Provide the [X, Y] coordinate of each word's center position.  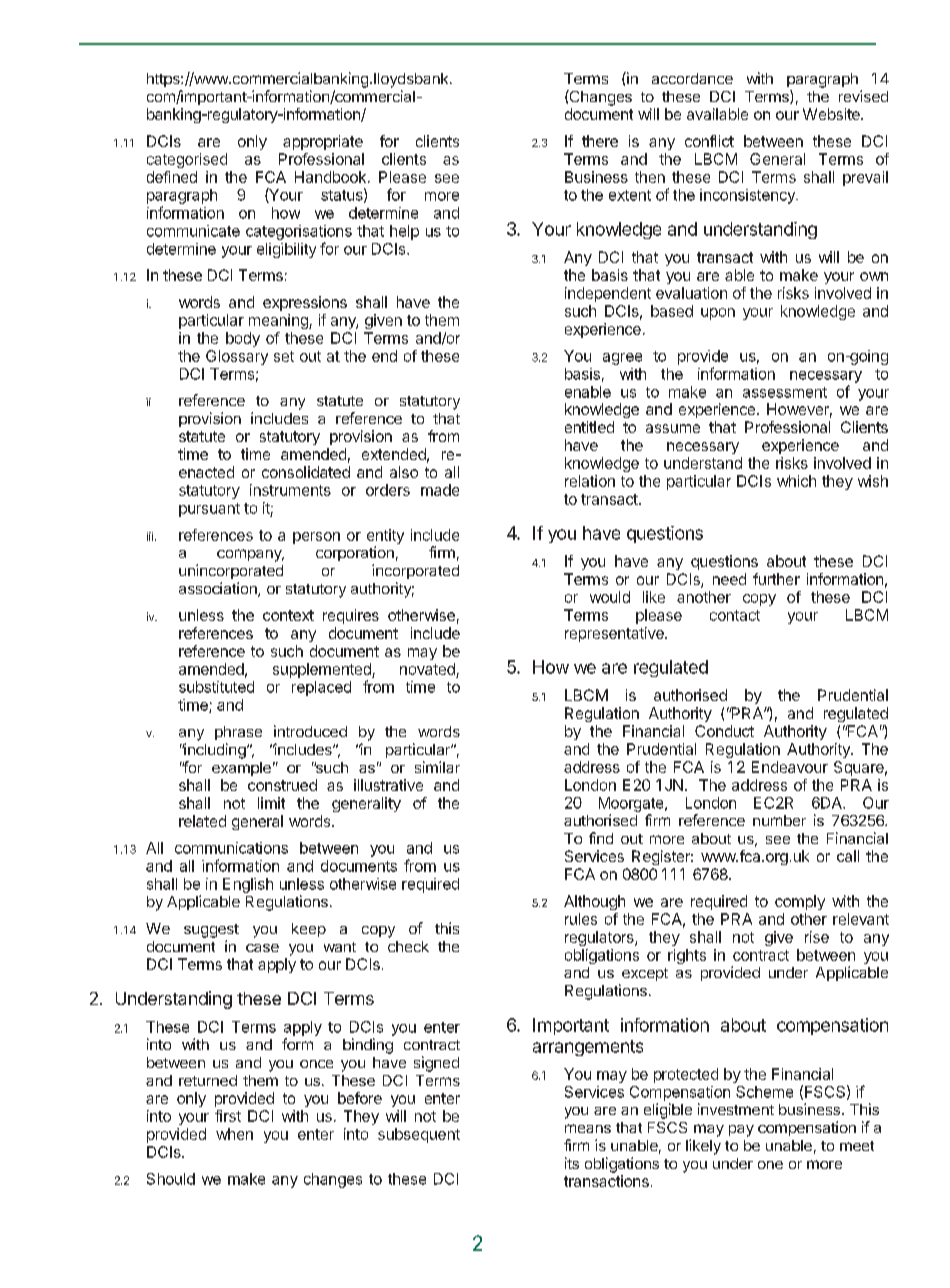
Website [832, 114]
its [572, 1163]
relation [590, 481]
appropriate [323, 142]
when [234, 1134]
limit [271, 803]
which [796, 481]
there [600, 141]
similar [437, 767]
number [779, 820]
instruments [290, 490]
